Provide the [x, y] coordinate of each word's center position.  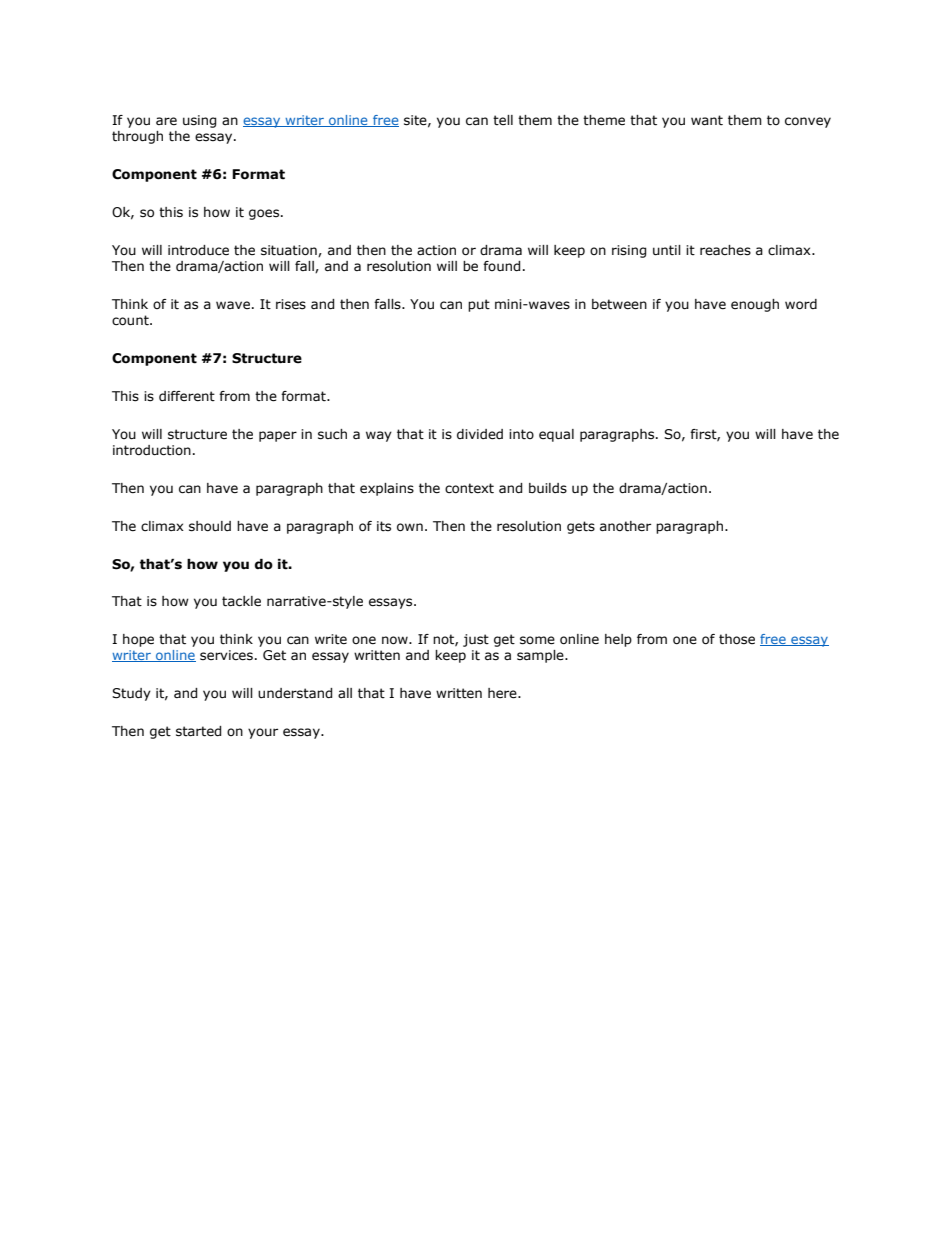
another [625, 526]
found [501, 266]
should [210, 526]
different [187, 396]
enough [755, 305]
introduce [198, 250]
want [707, 120]
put [479, 305]
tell [503, 120]
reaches [725, 250]
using [199, 121]
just [476, 640]
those [737, 639]
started [198, 731]
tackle [241, 601]
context [469, 488]
